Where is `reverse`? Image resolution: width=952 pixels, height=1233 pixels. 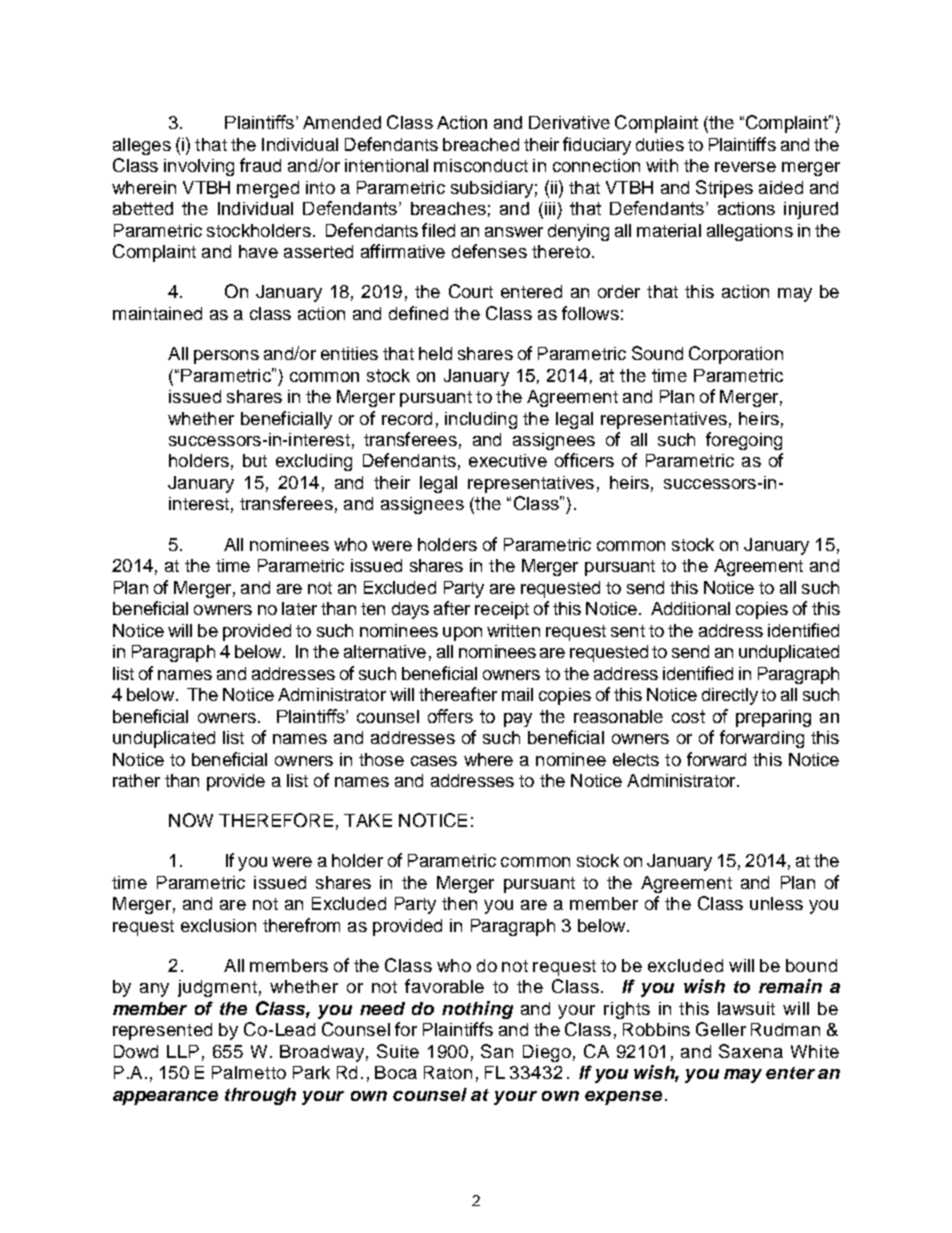 reverse is located at coordinates (745, 167).
